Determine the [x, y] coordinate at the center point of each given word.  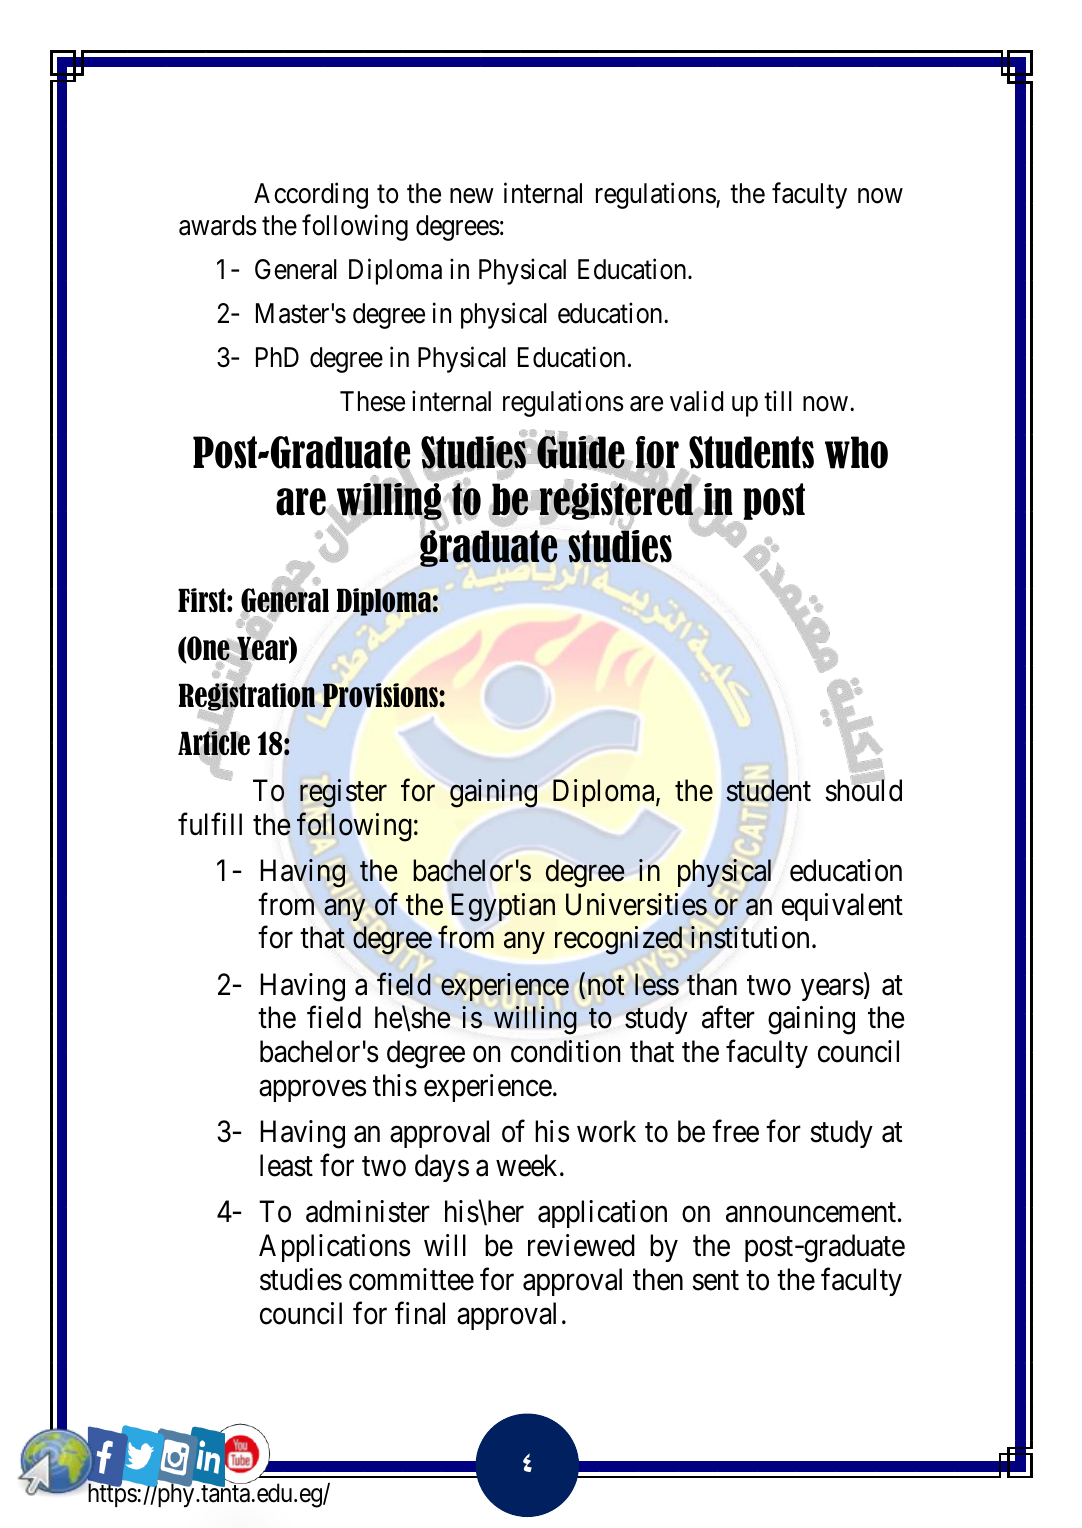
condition [565, 1051]
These [372, 401]
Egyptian [503, 907]
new [471, 196]
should [863, 790]
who [856, 452]
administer [368, 1211]
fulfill [210, 824]
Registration [246, 697]
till [778, 400]
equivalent [842, 907]
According [311, 196]
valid [696, 401]
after [728, 1017]
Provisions [381, 695]
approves [313, 1091]
